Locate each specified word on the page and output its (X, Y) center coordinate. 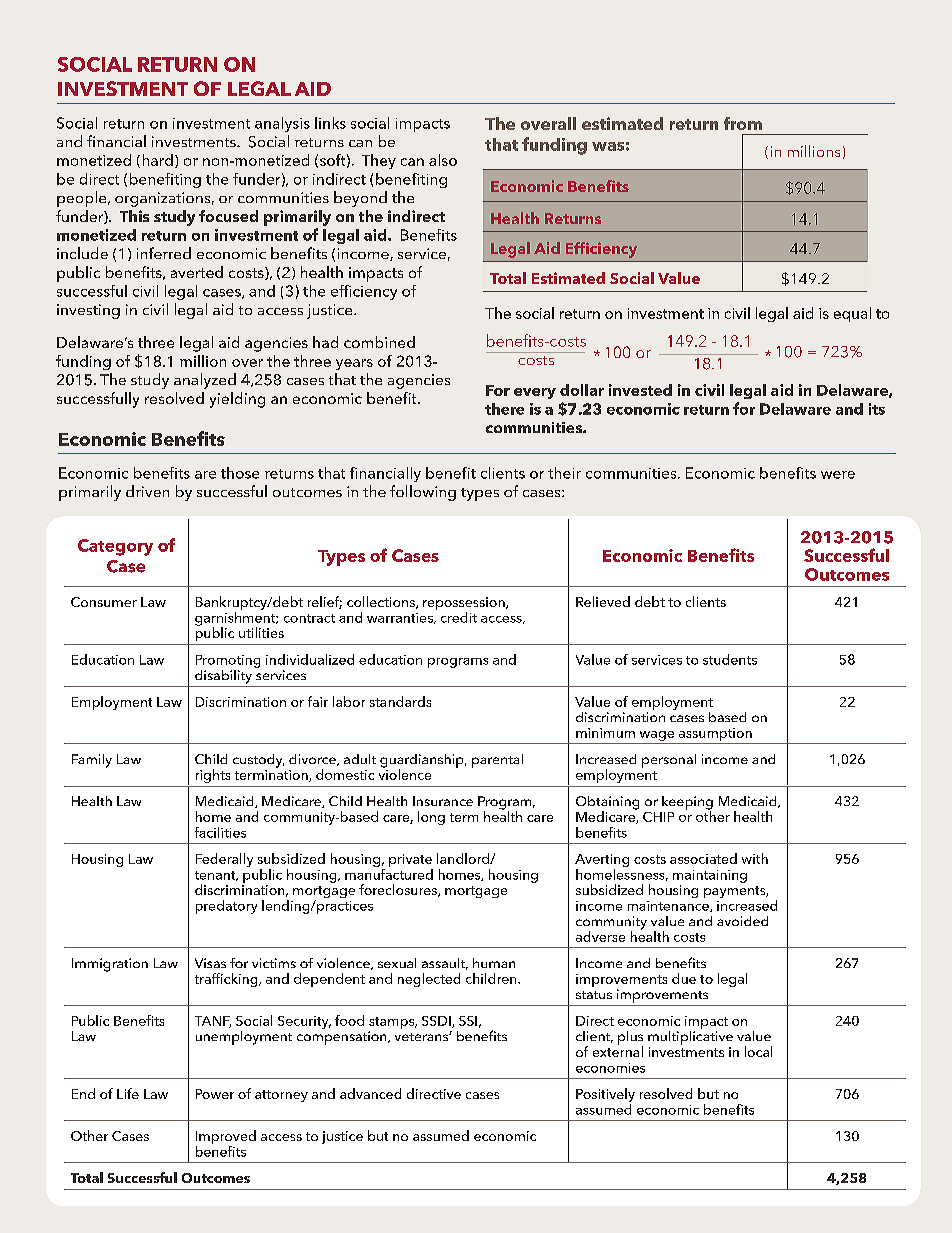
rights (213, 776)
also (443, 160)
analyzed (205, 381)
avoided (742, 921)
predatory (226, 907)
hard (158, 160)
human (494, 963)
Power (215, 1094)
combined (379, 342)
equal (852, 314)
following (423, 493)
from (743, 123)
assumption (715, 736)
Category (115, 547)
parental (497, 761)
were (838, 475)
